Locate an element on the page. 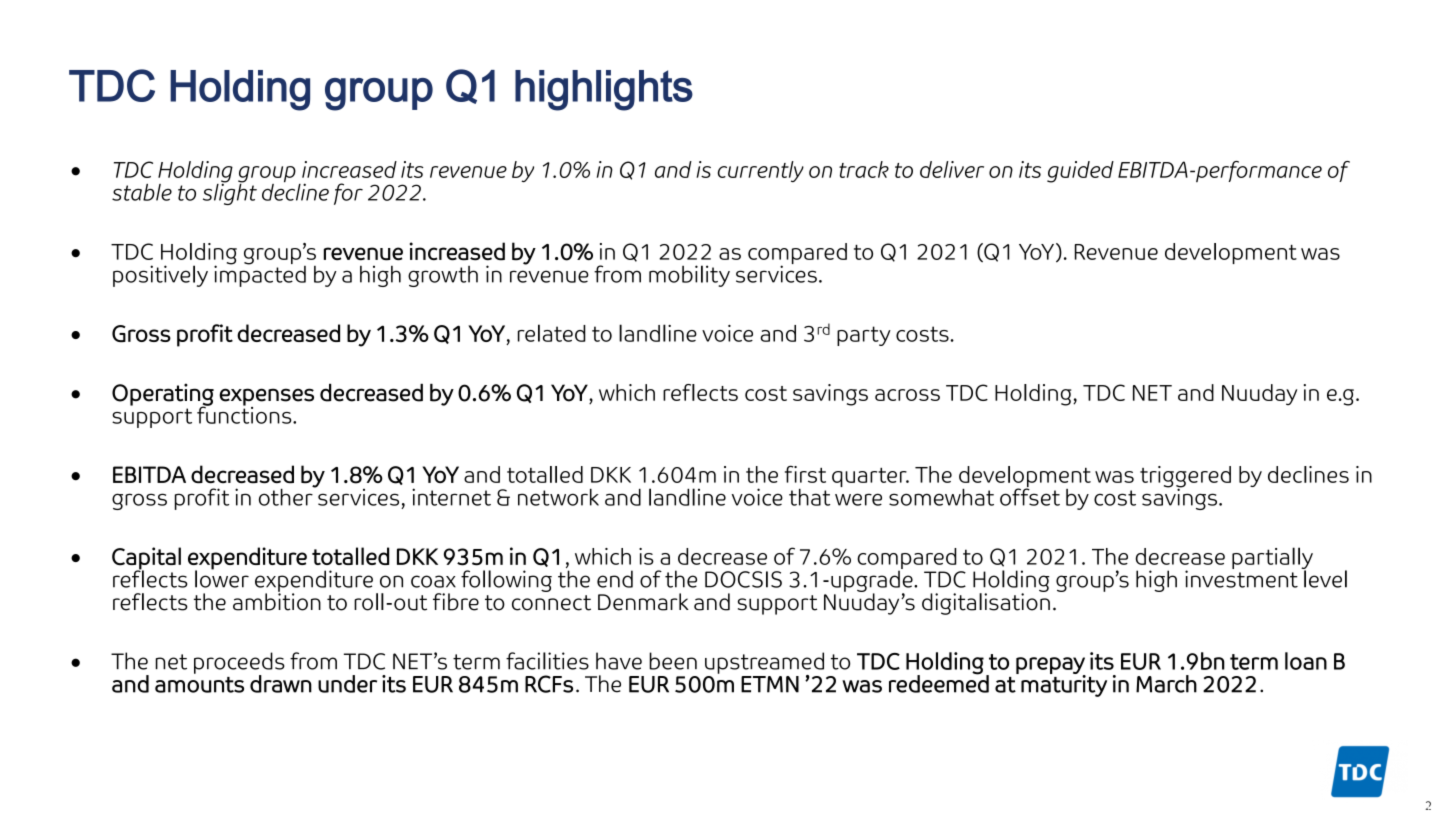  that is located at coordinates (809, 497).
